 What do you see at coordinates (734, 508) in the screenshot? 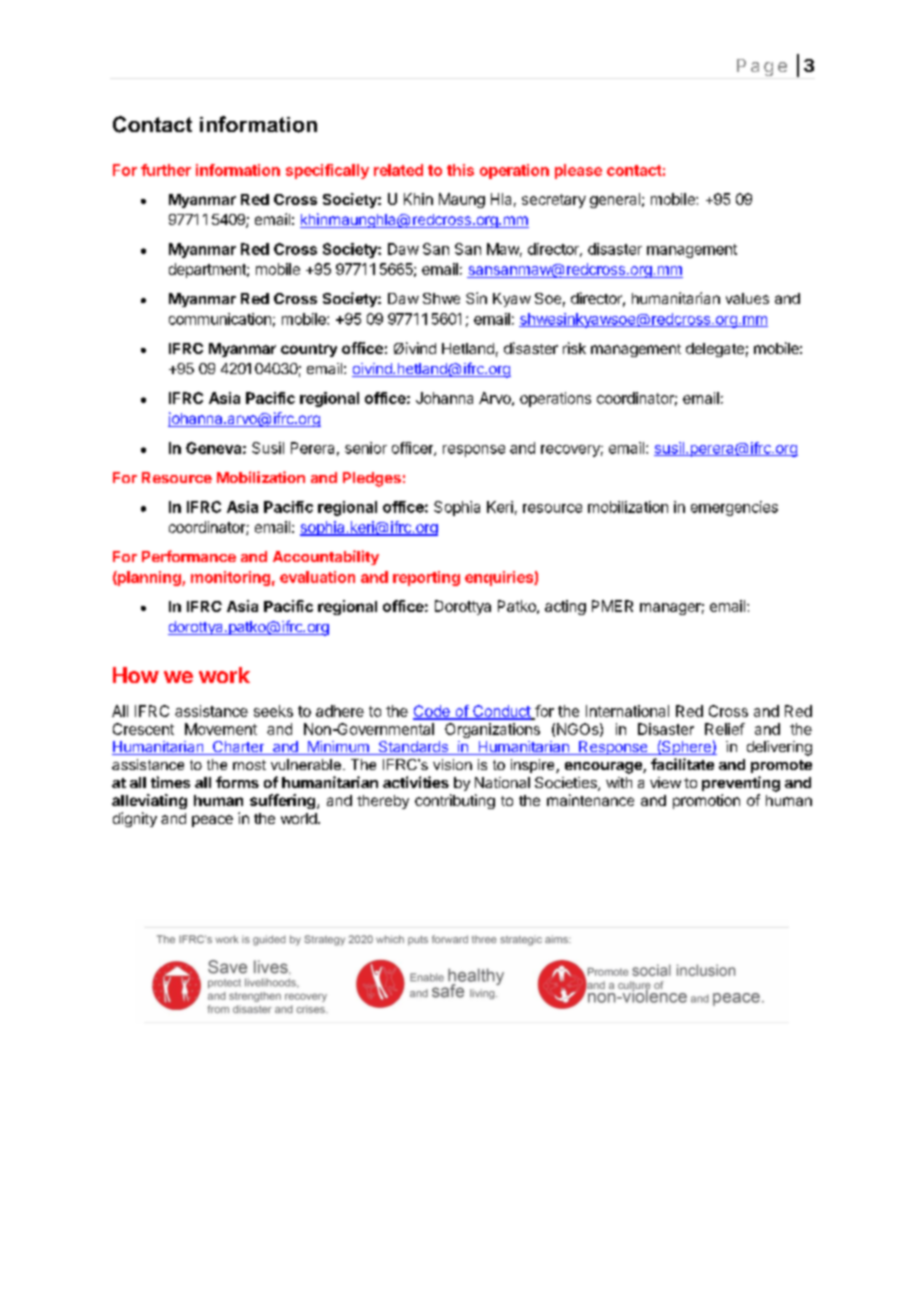
I see `emergencies` at bounding box center [734, 508].
